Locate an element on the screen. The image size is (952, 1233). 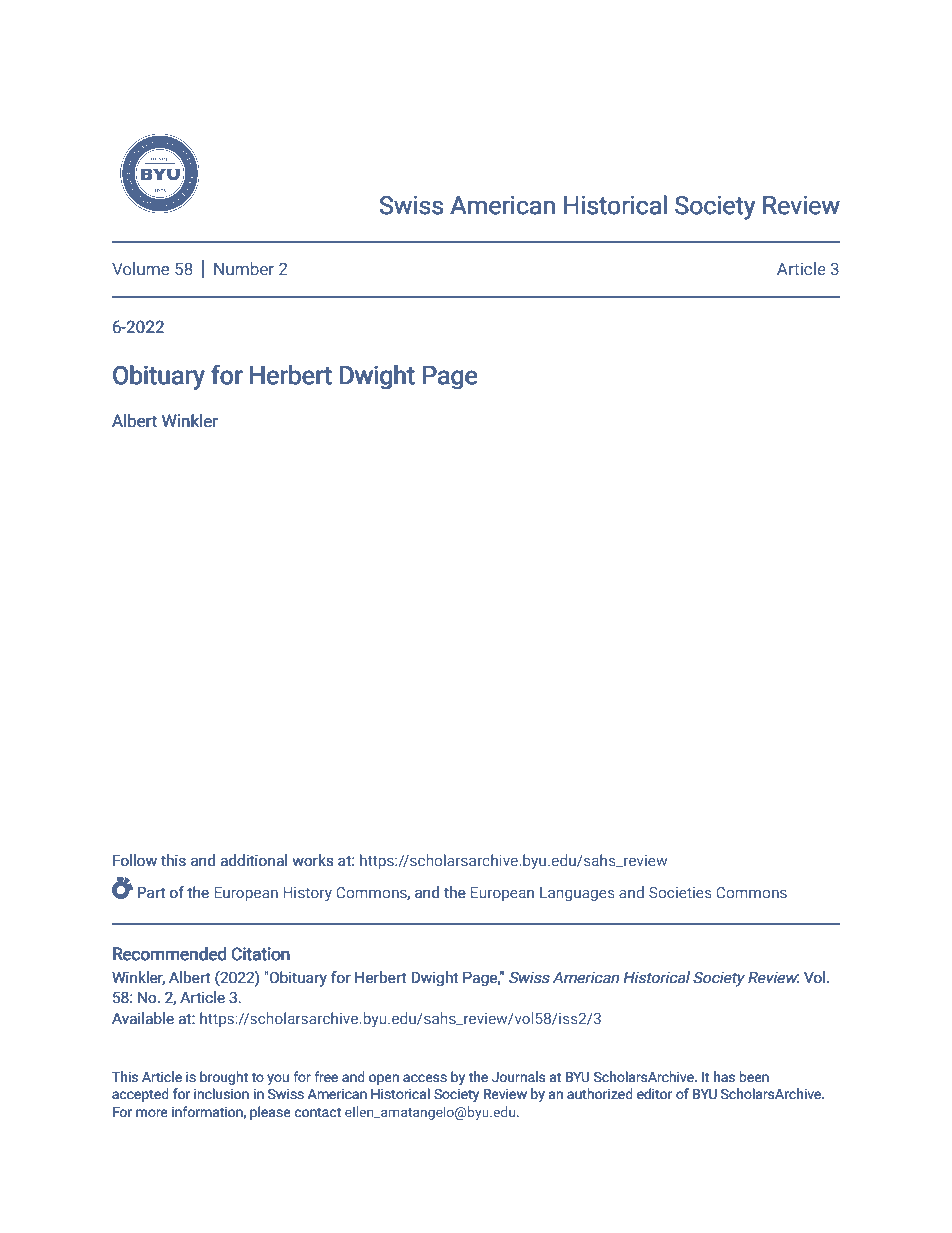
Volume is located at coordinates (140, 268).
